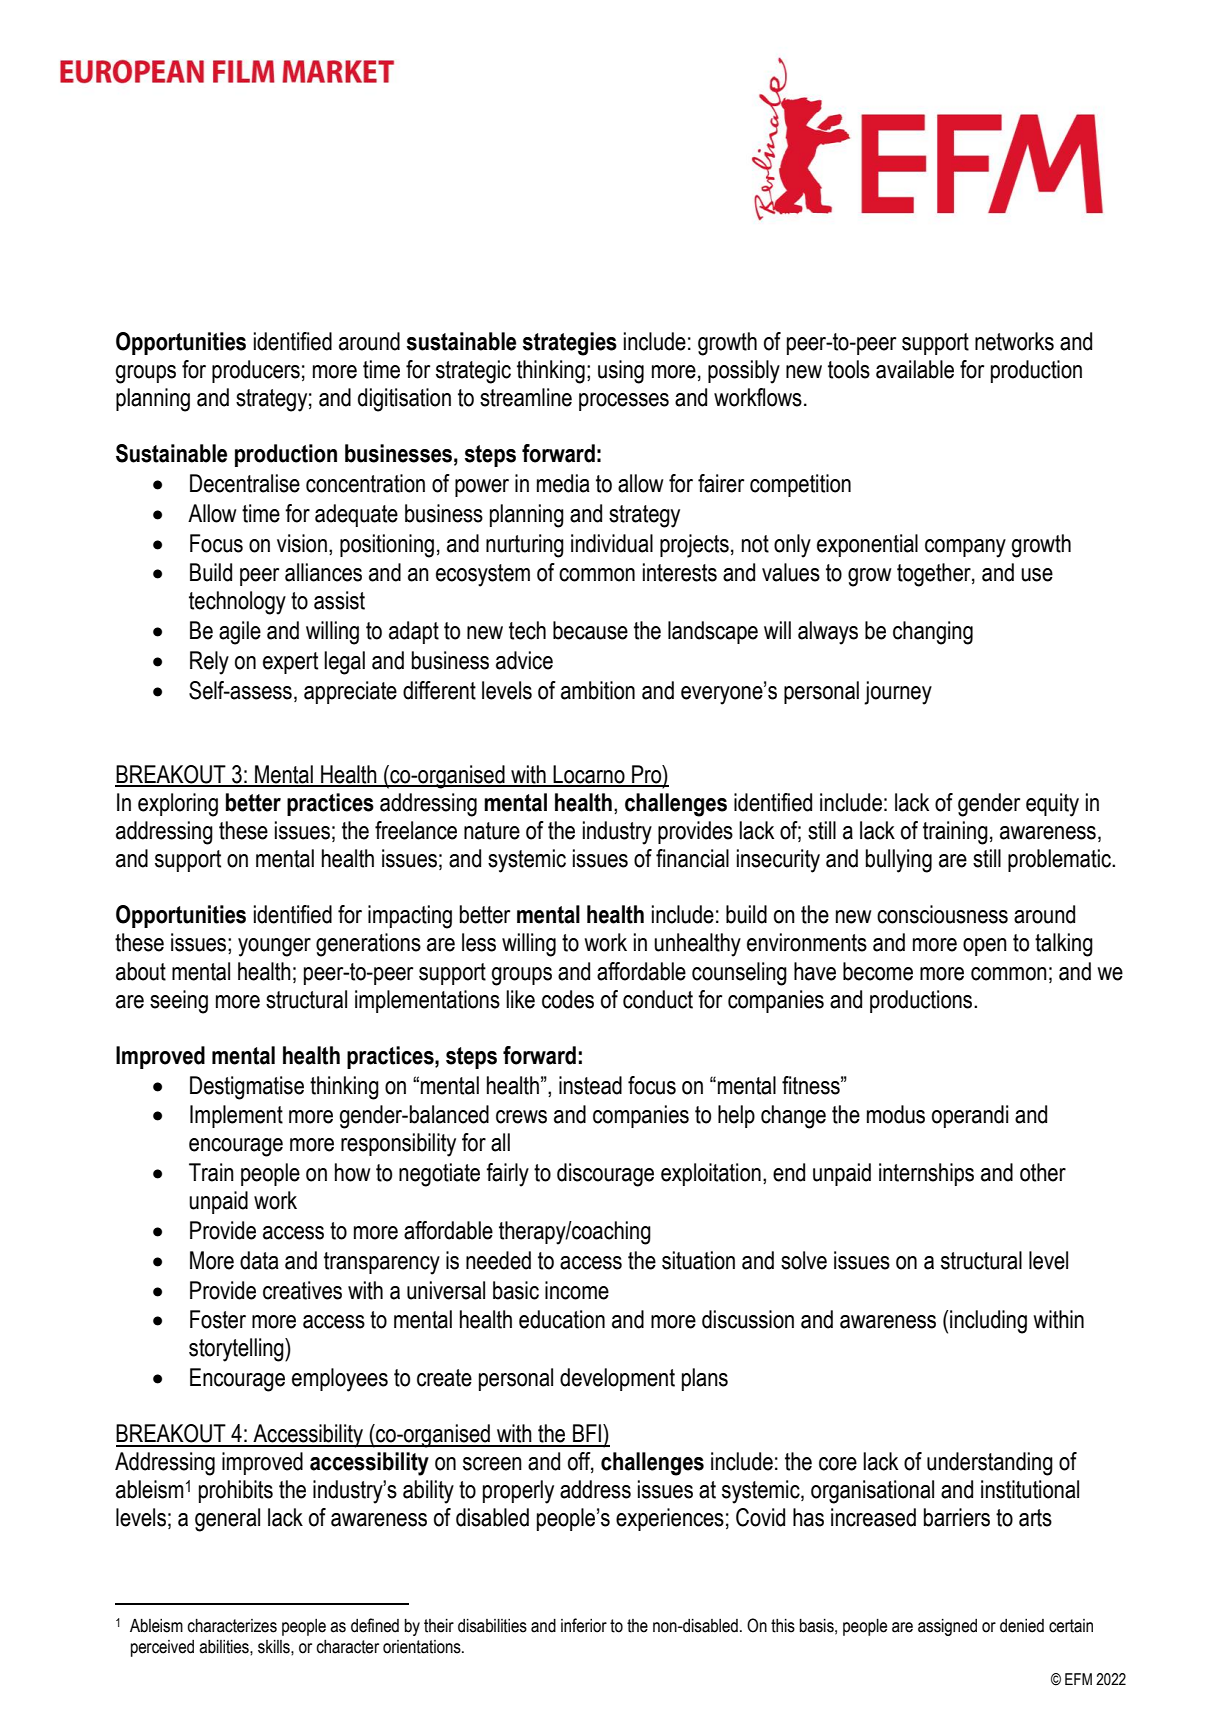  Describe the element at coordinates (275, 1647) in the document. I see `skills` at that location.
